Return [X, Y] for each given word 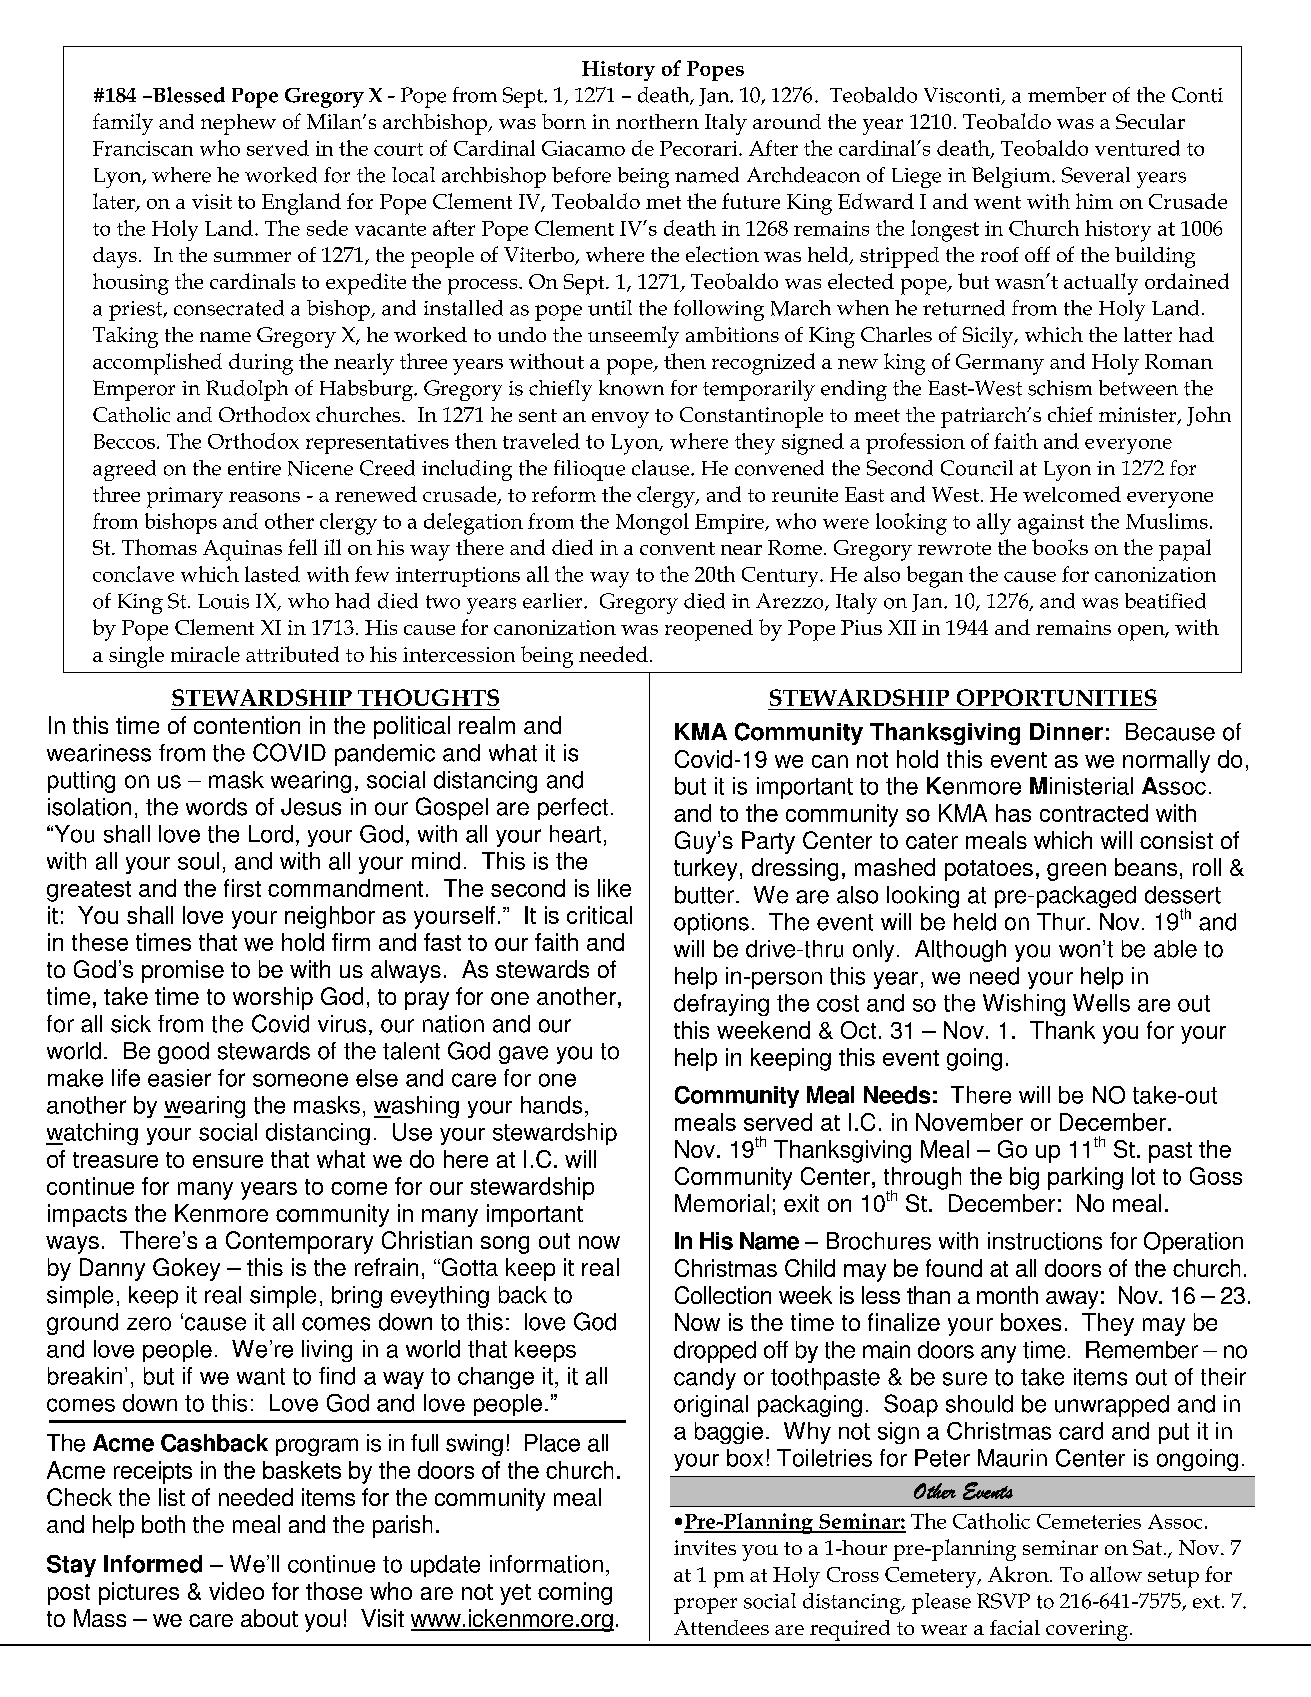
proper [705, 1606]
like [614, 888]
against [1051, 524]
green [1076, 872]
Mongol [652, 524]
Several [1096, 175]
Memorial [722, 1203]
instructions [1045, 1241]
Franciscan [143, 148]
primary [185, 497]
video [236, 1591]
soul [198, 861]
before [581, 175]
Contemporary [299, 1242]
